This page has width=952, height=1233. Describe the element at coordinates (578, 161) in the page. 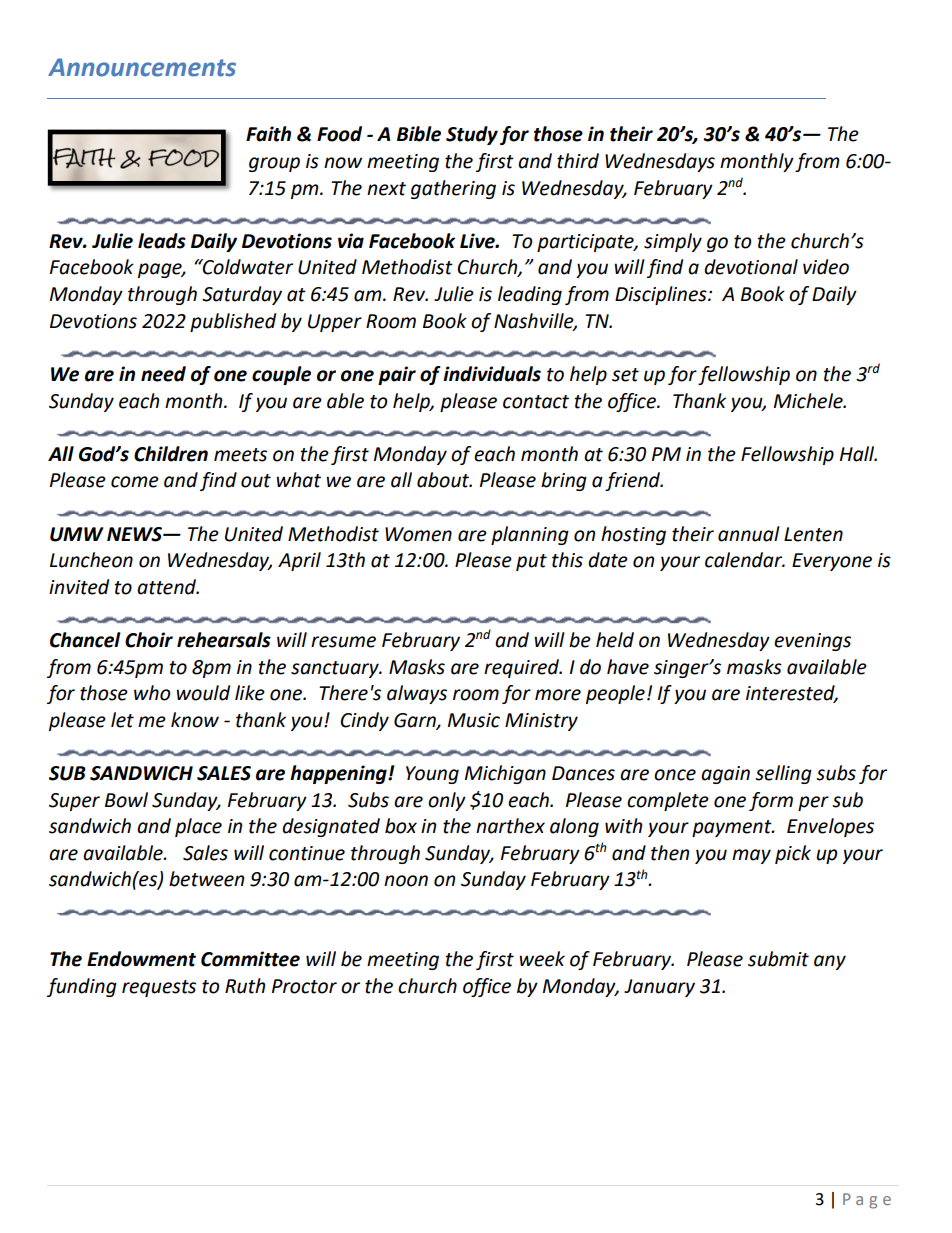

I see `third` at that location.
